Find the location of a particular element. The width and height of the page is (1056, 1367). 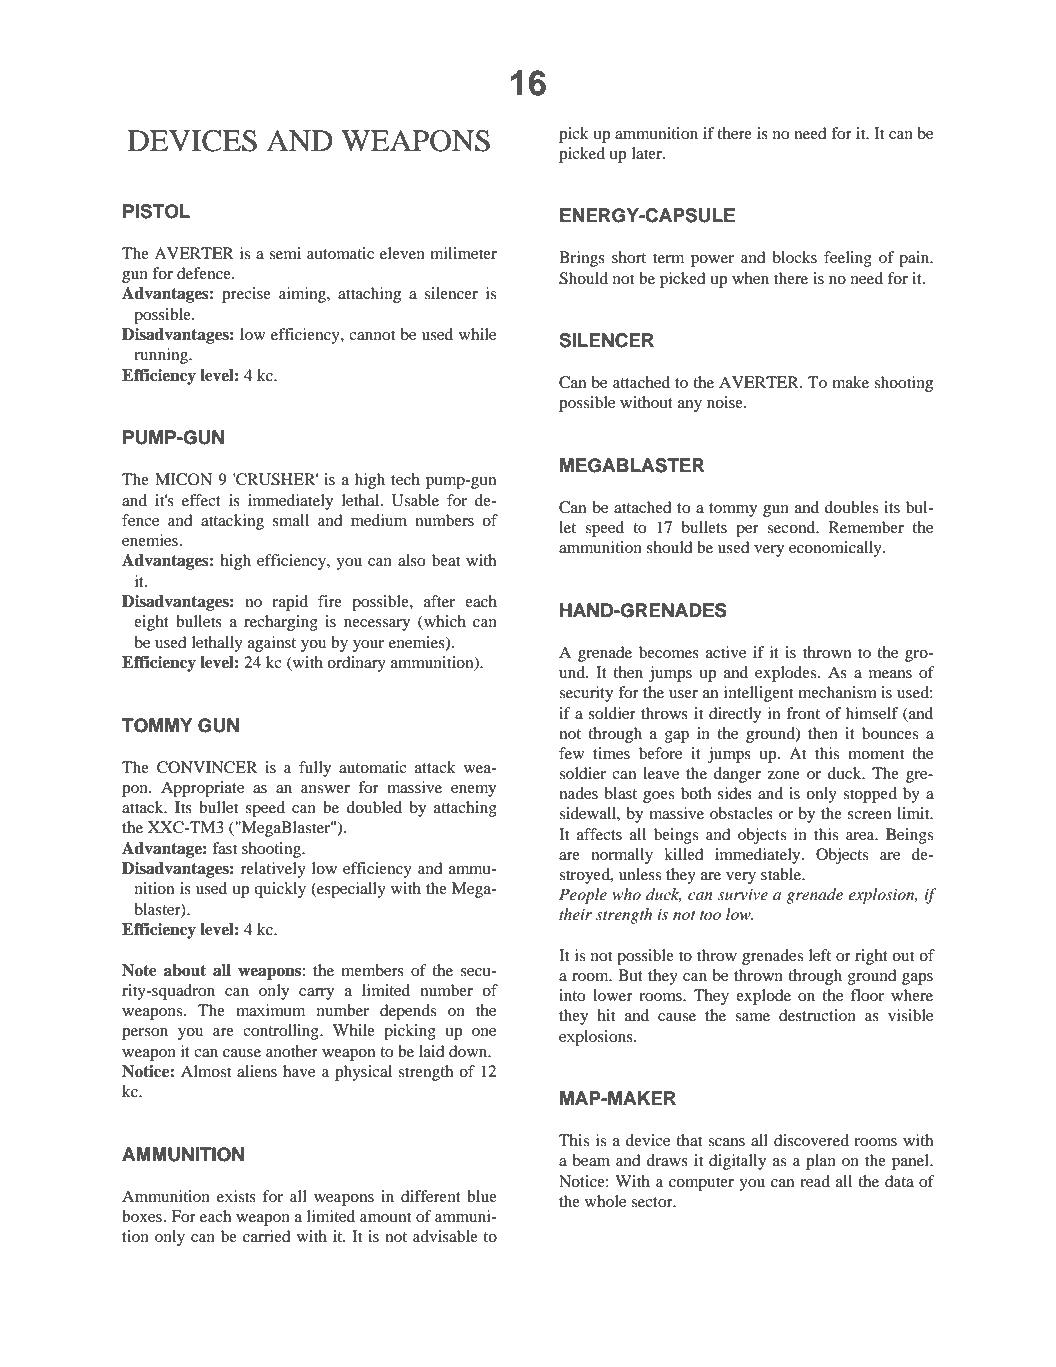

PISTOL is located at coordinates (156, 211).
